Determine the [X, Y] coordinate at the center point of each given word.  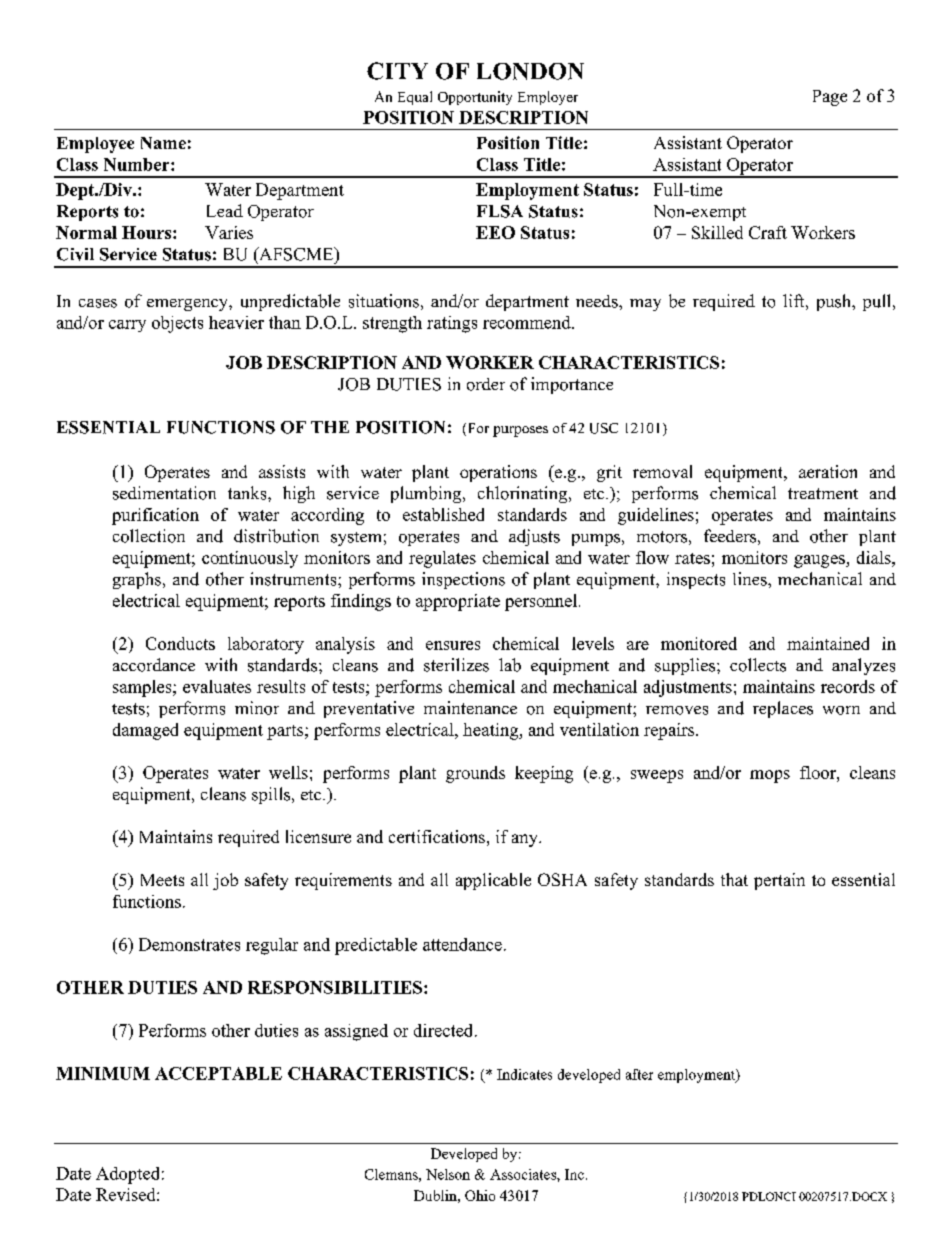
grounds [475, 774]
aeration [828, 471]
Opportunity [475, 98]
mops [770, 776]
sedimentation [164, 493]
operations [498, 473]
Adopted [127, 1175]
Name [163, 143]
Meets [162, 880]
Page [830, 98]
